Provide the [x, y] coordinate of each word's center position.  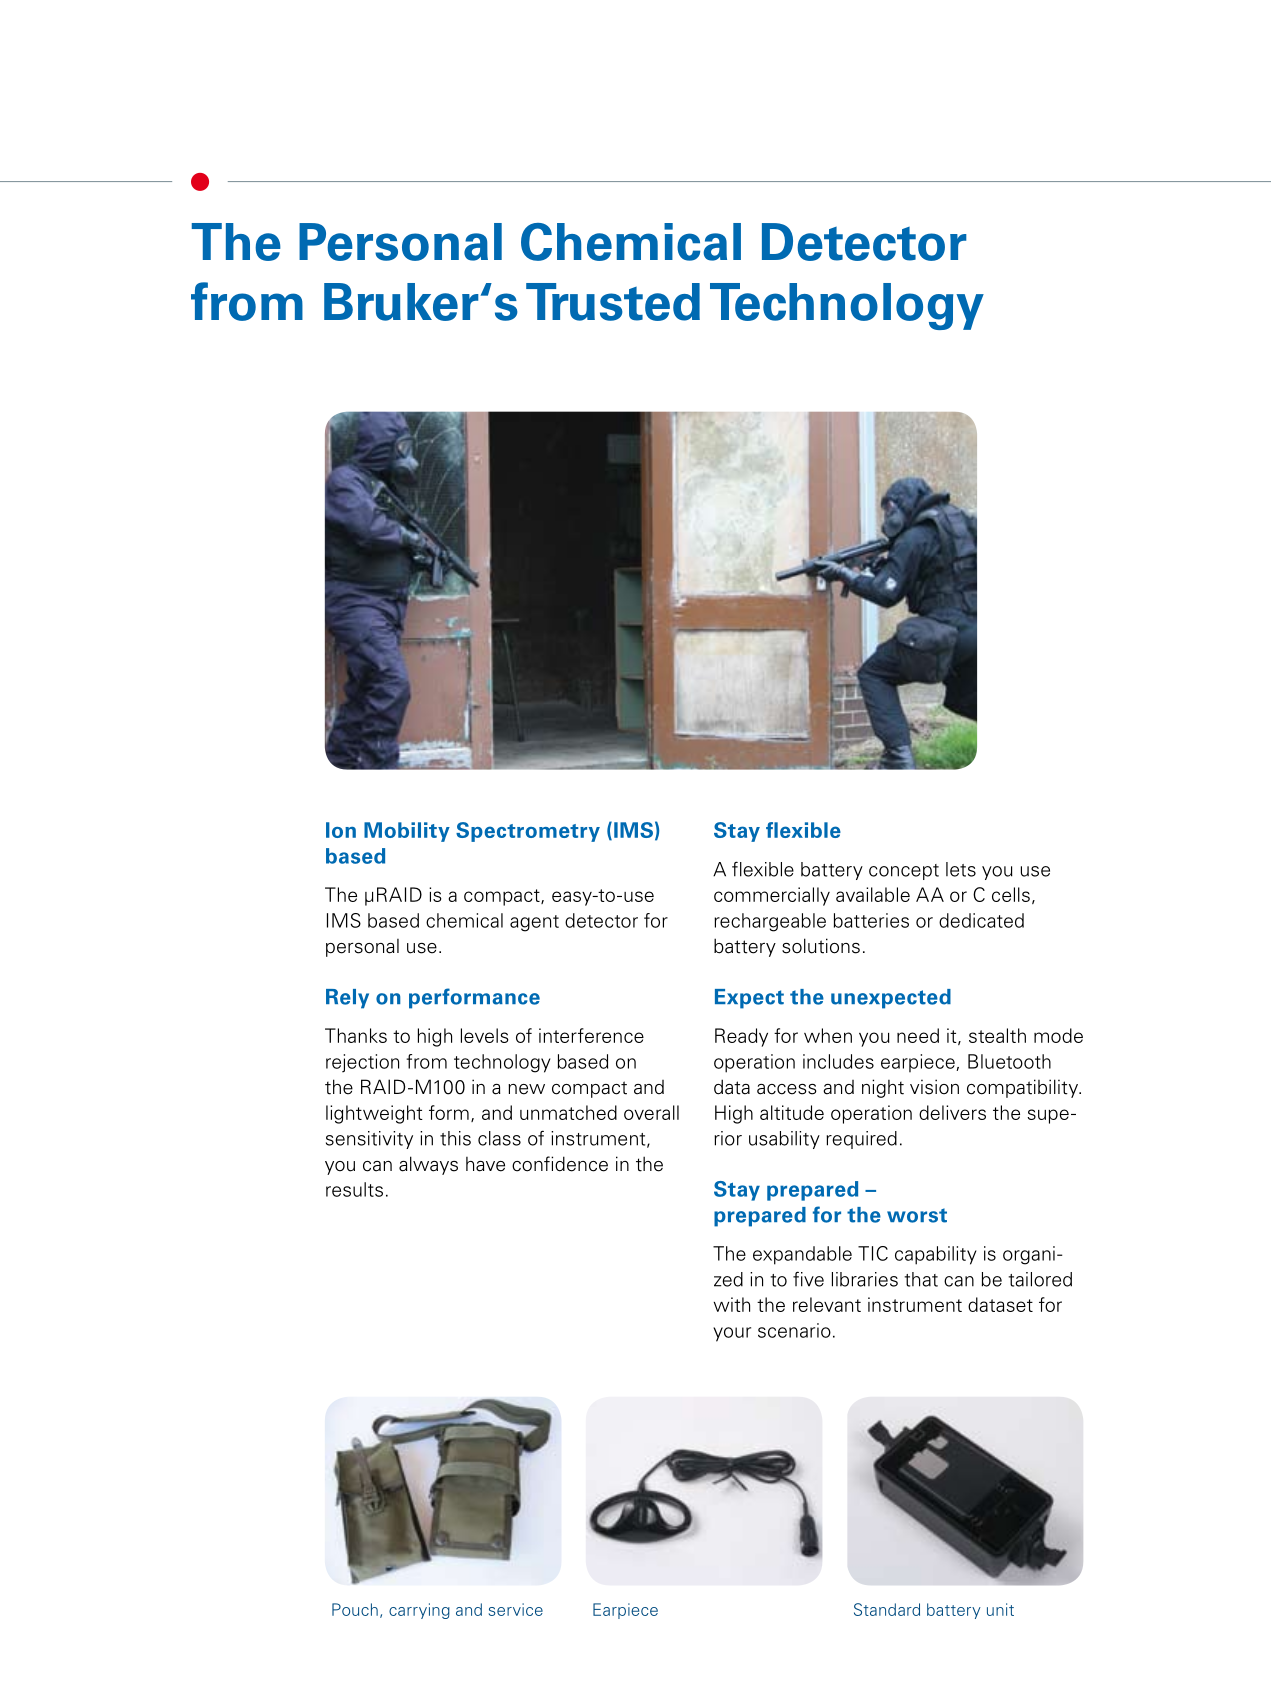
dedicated [981, 920]
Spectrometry [528, 832]
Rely [347, 999]
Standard [887, 1609]
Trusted [613, 302]
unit [1000, 1609]
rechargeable [770, 922]
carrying [419, 1611]
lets [961, 869]
